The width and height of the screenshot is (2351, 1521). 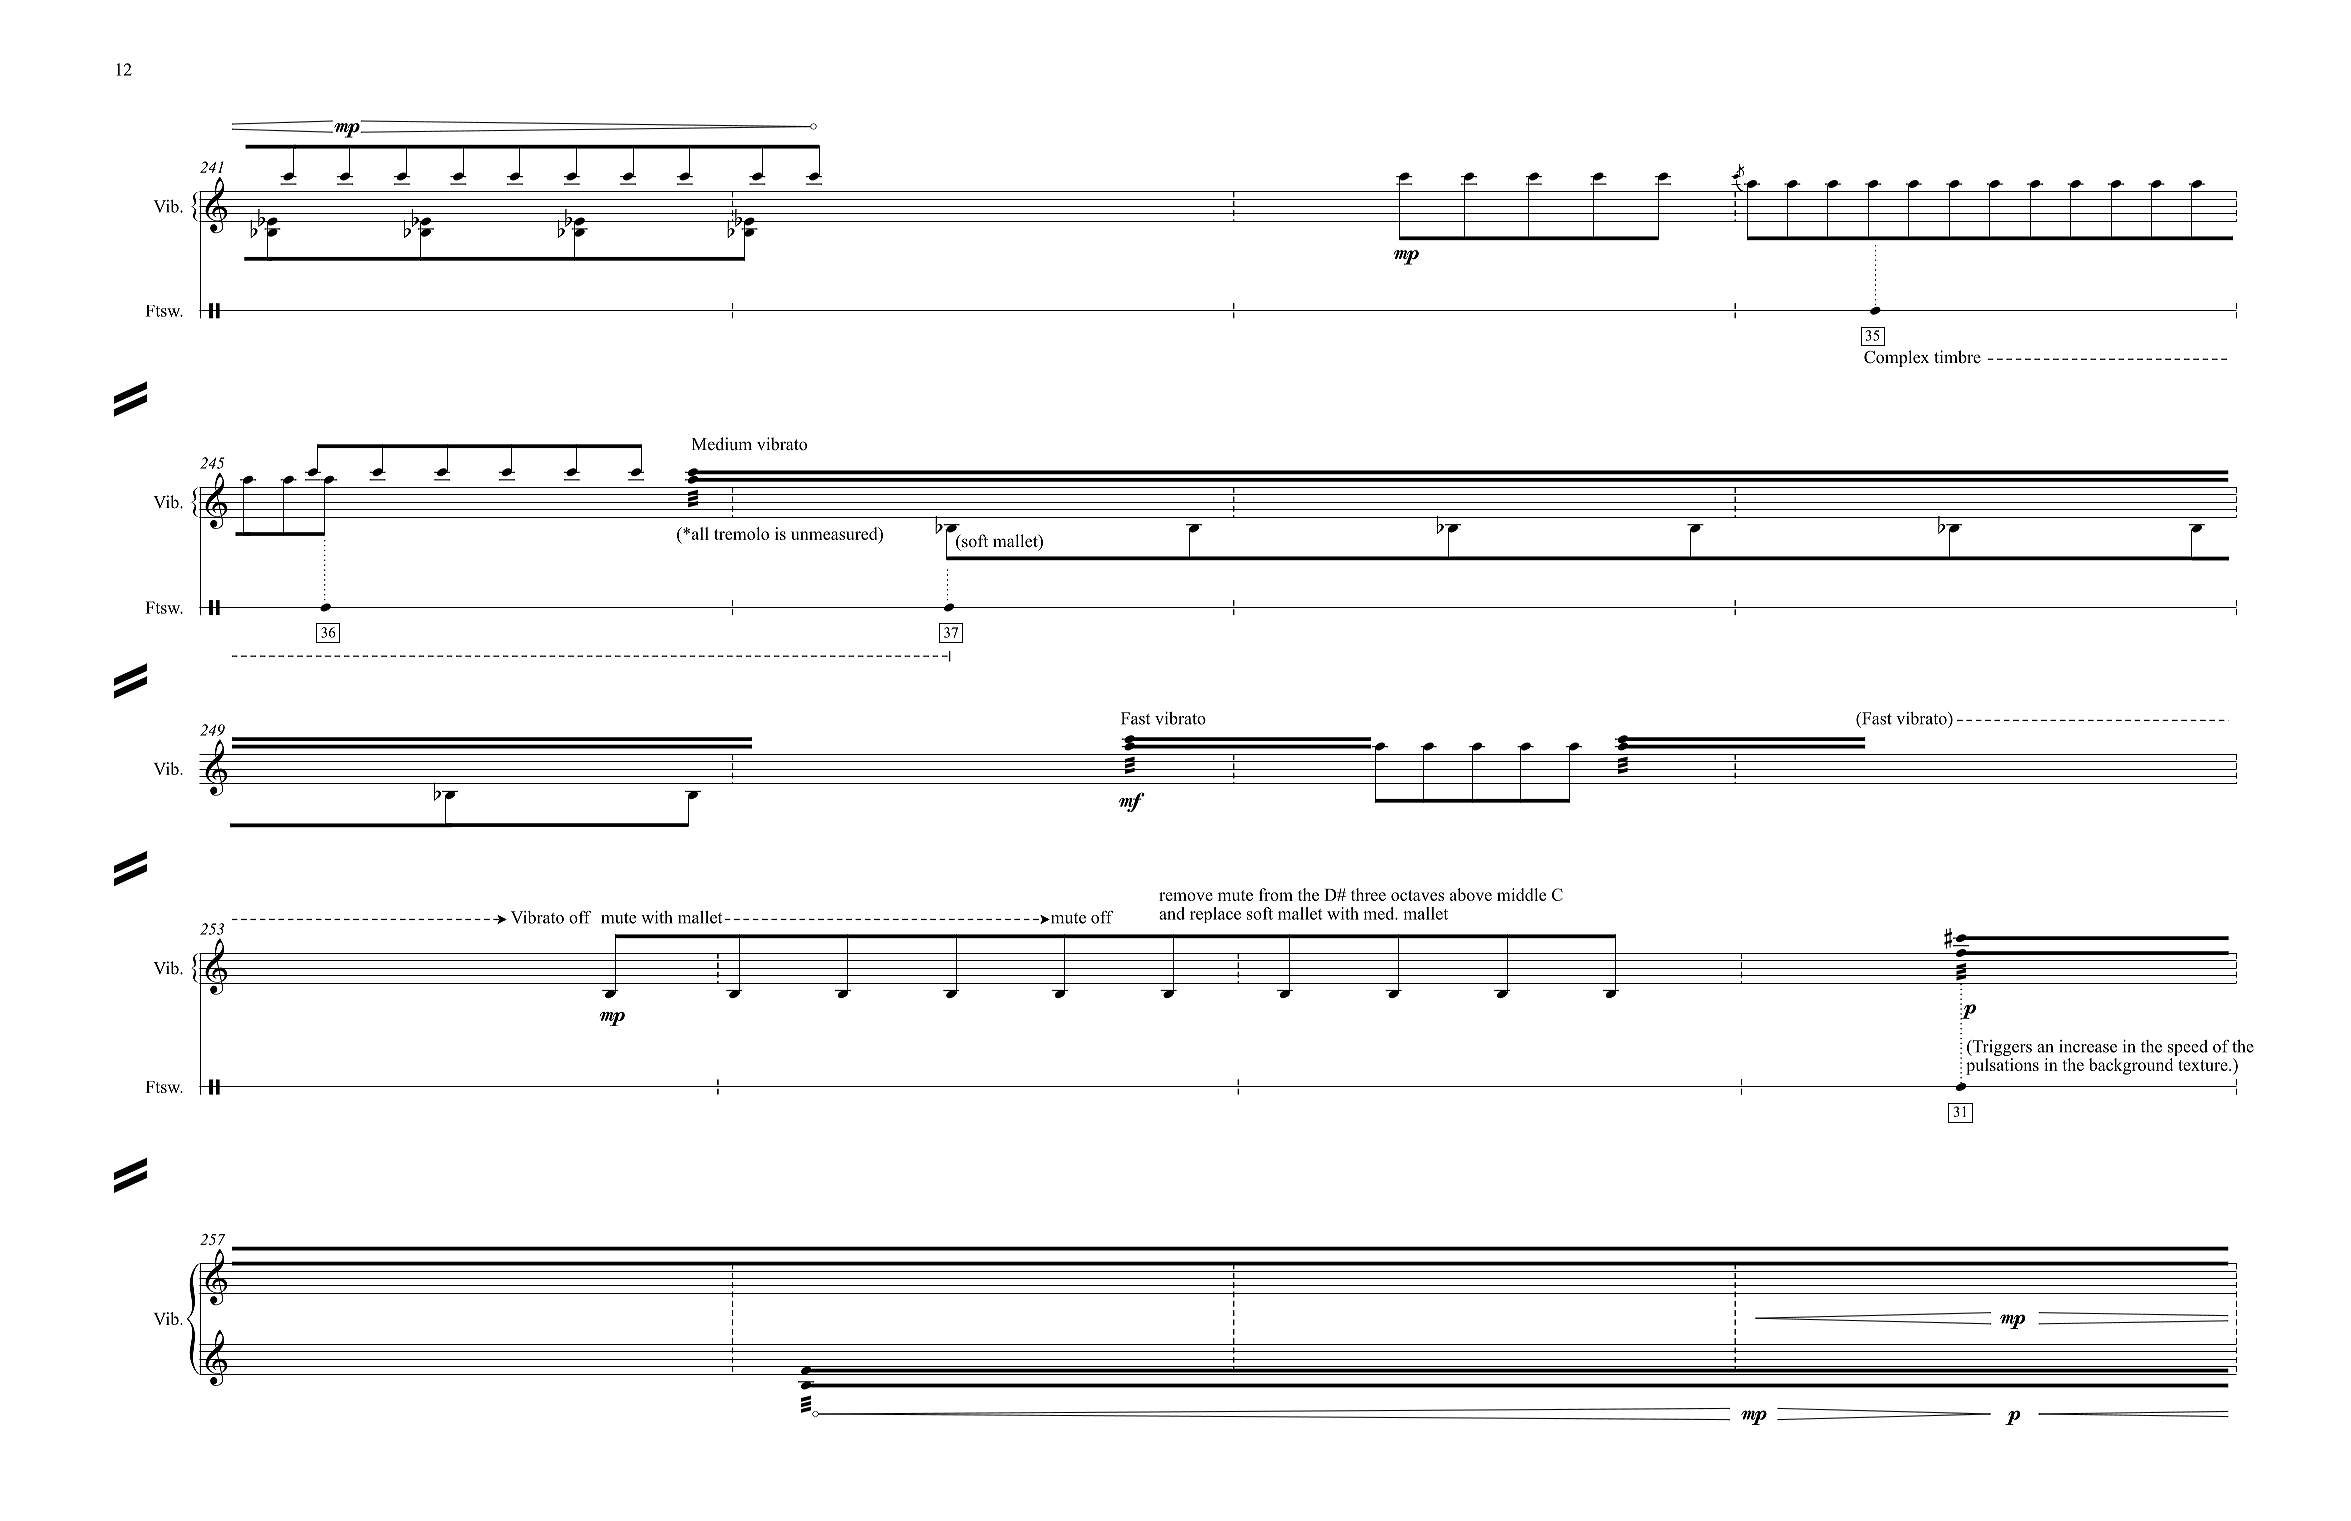 I want to click on unmeasured, so click(x=835, y=533).
